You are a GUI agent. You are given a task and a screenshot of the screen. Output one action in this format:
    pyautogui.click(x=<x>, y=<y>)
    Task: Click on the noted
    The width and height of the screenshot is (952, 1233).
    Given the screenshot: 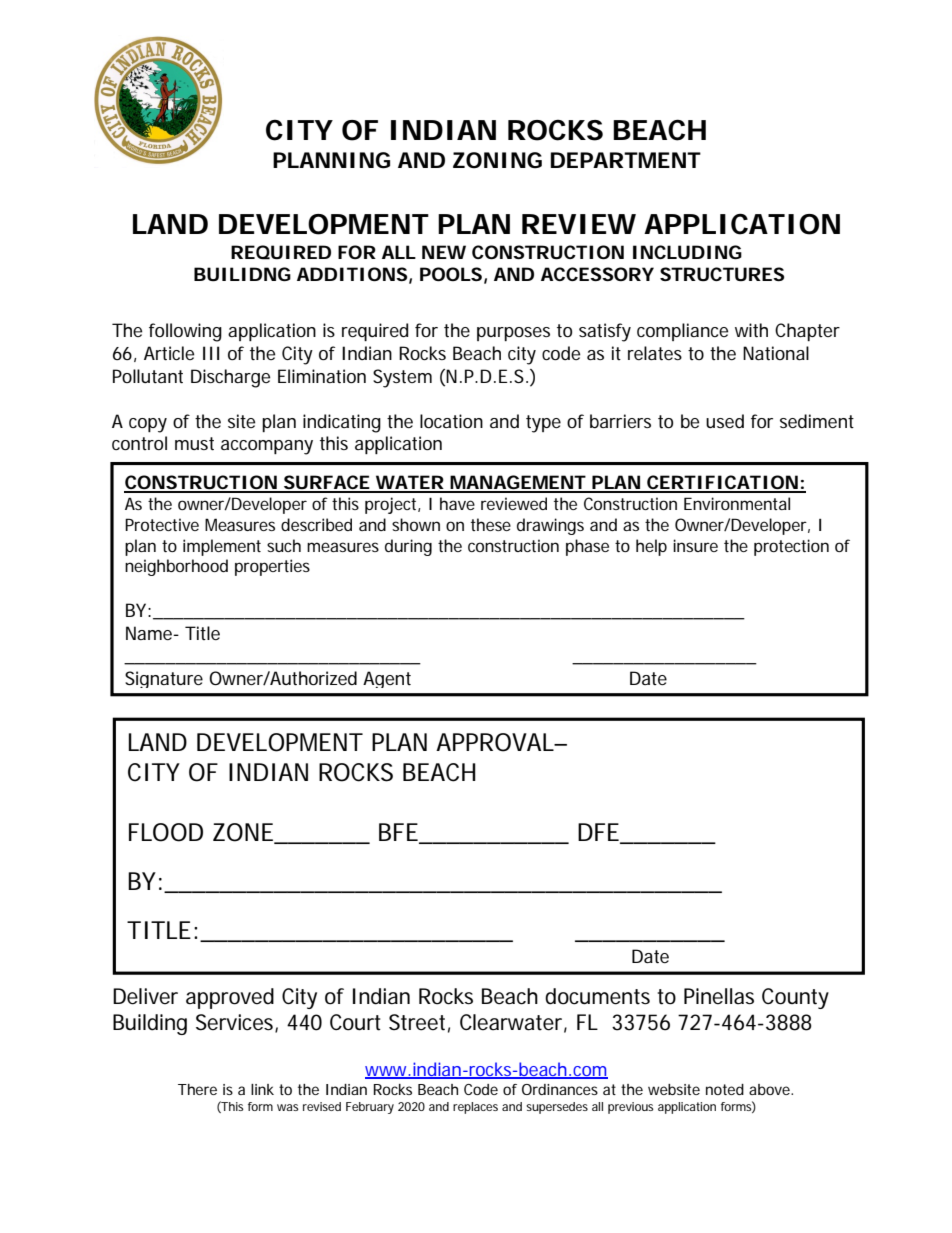 What is the action you would take?
    pyautogui.click(x=725, y=1089)
